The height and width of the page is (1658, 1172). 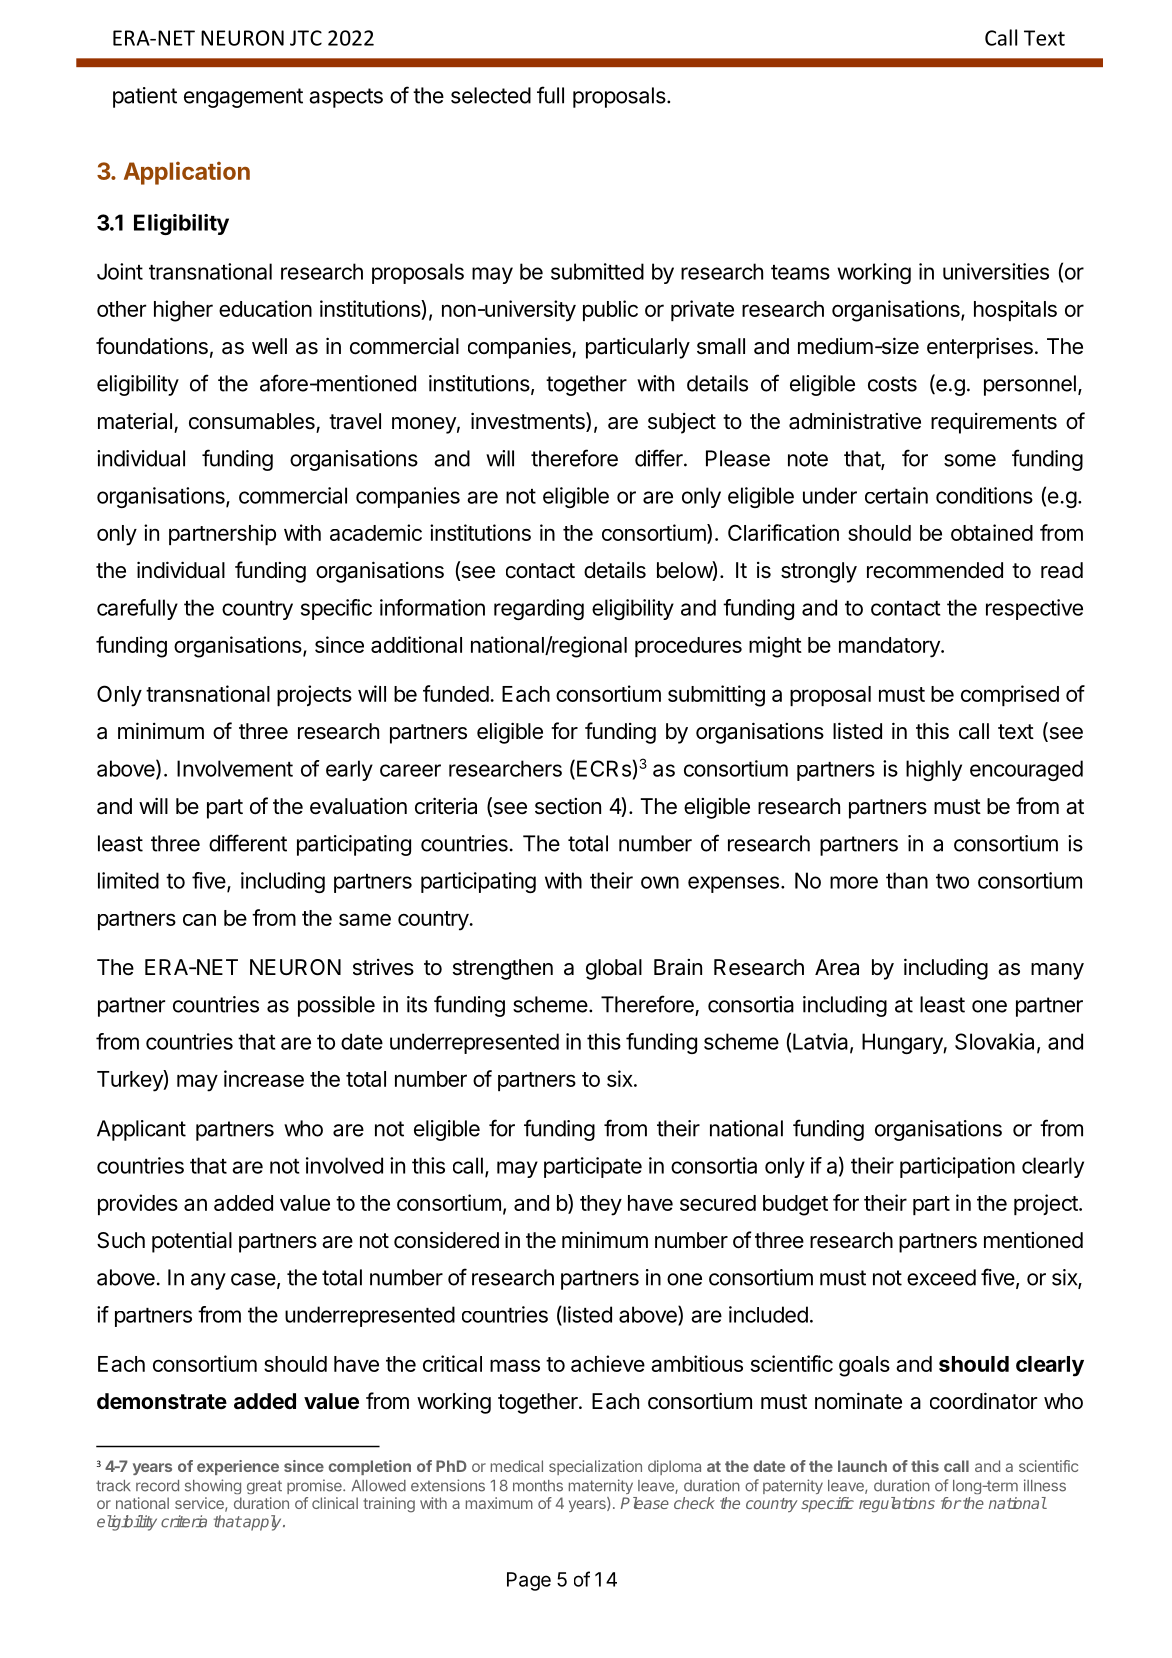 I want to click on section, so click(x=568, y=806).
